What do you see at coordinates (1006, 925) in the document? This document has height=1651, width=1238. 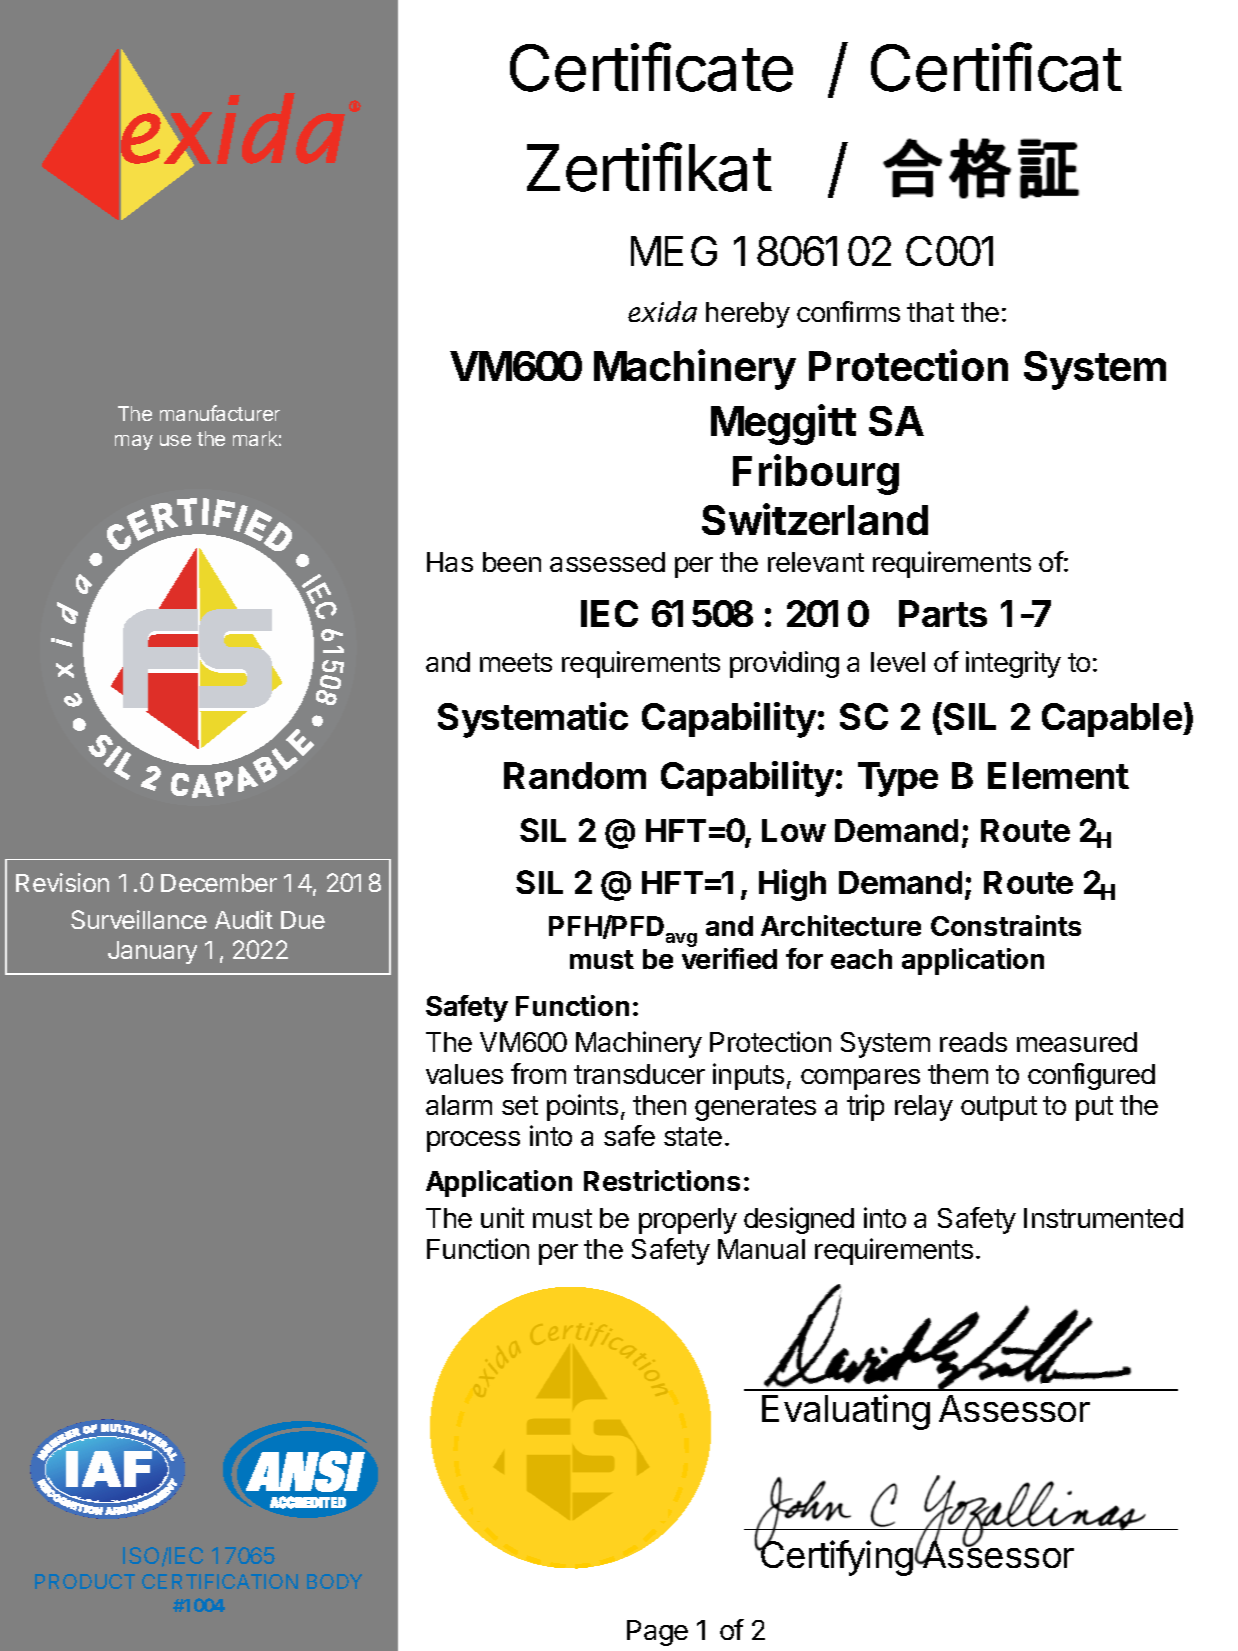 I see `Constraints` at bounding box center [1006, 925].
